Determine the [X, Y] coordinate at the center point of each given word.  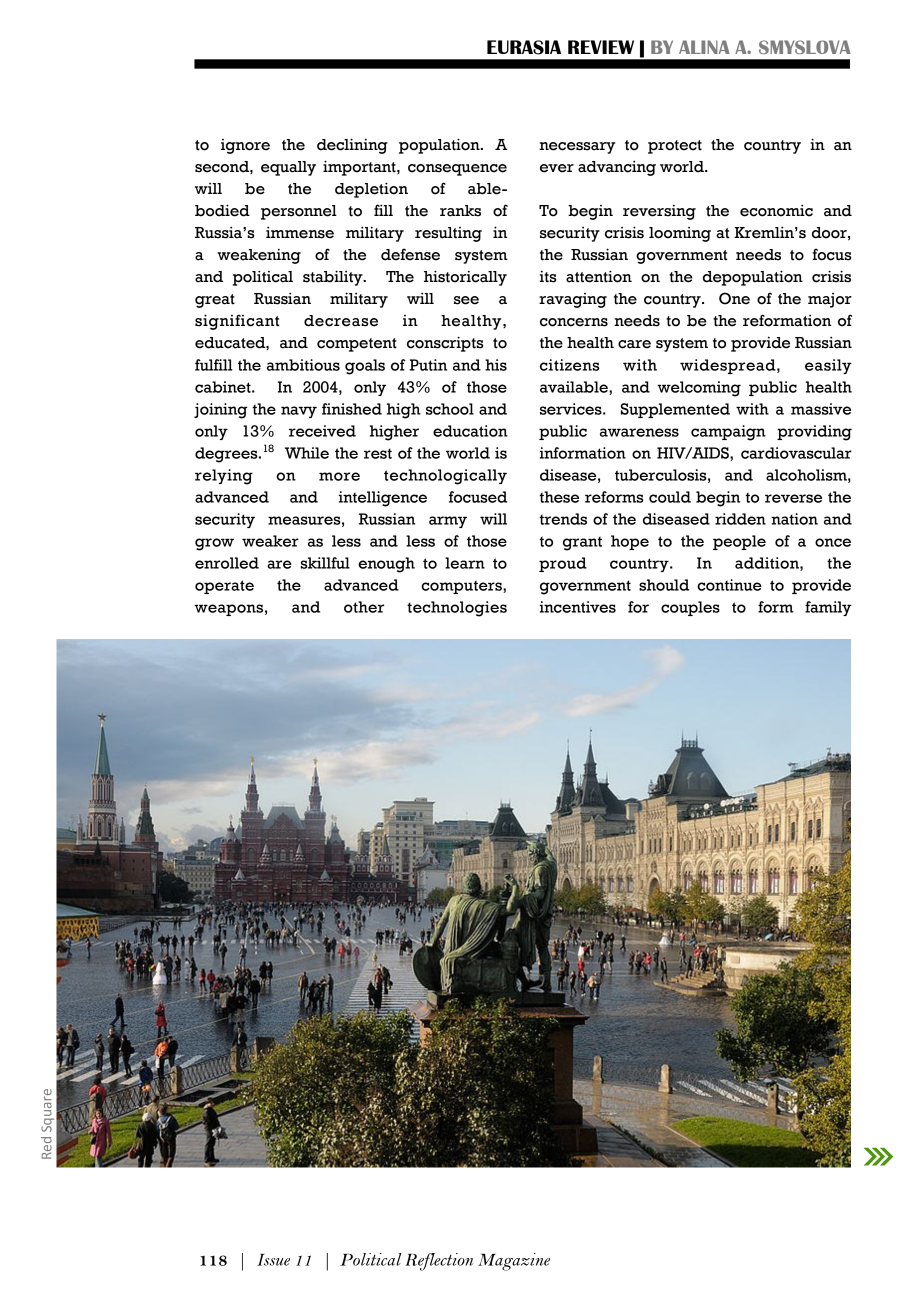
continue [729, 585]
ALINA [704, 47]
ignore [245, 146]
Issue [273, 1260]
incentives [578, 607]
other [364, 607]
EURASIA [524, 47]
